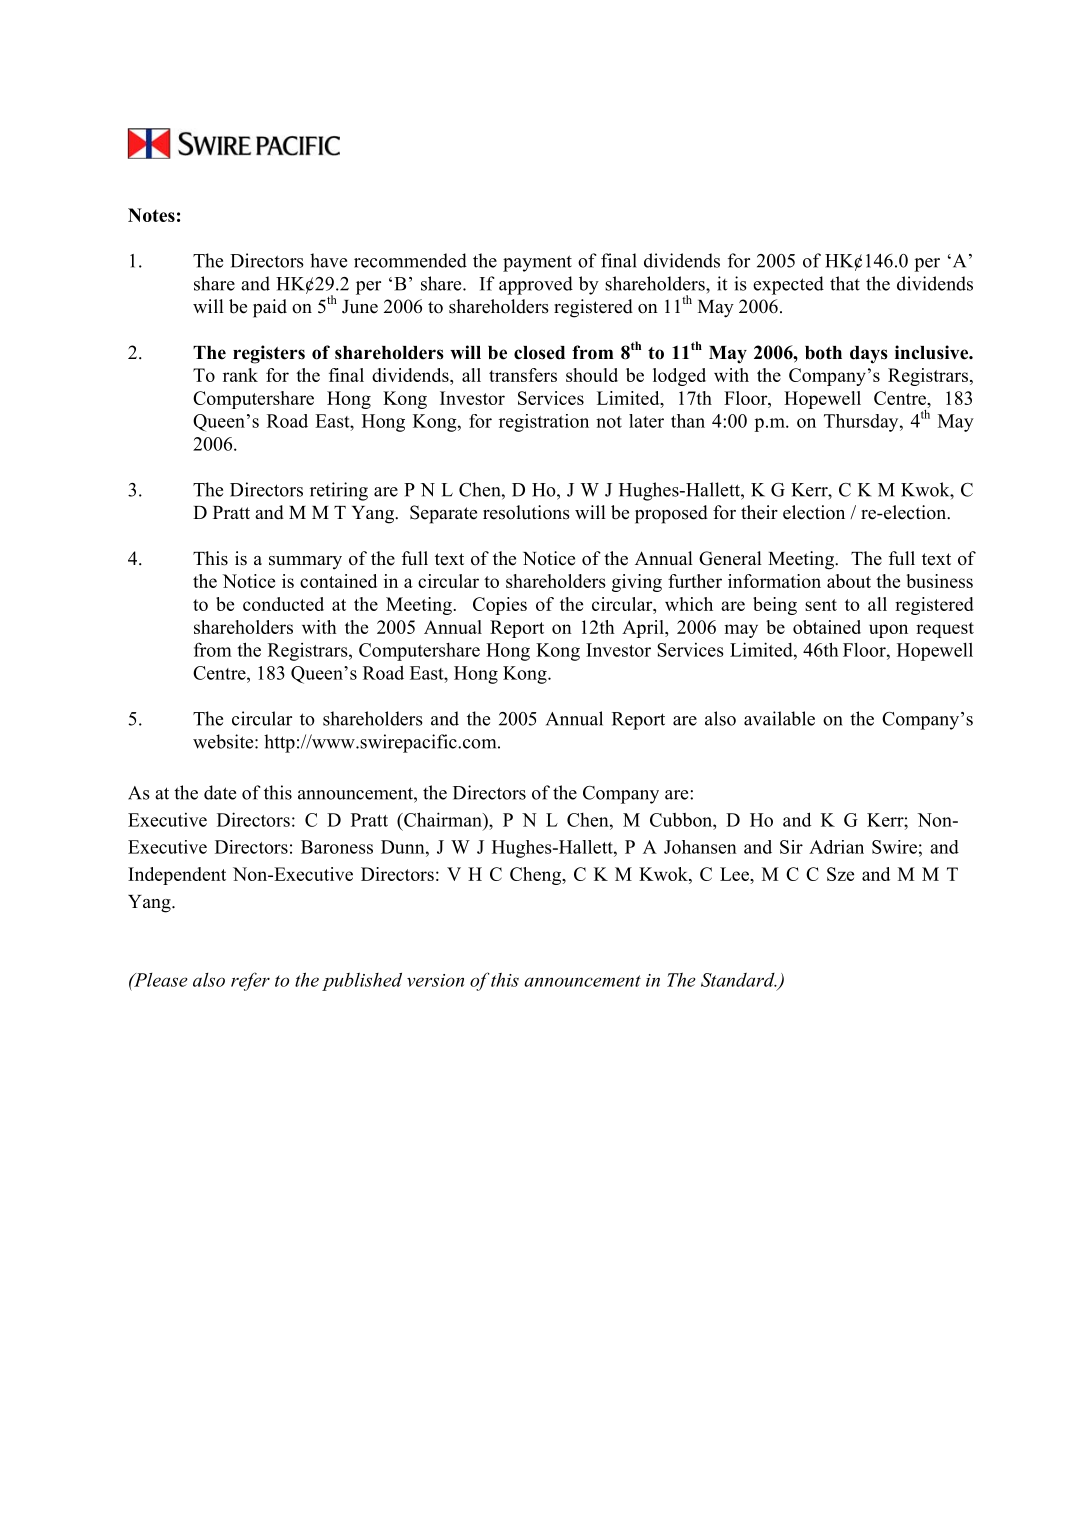 This document has height=1524, width=1077. Describe the element at coordinates (240, 375) in the document. I see `rank` at that location.
